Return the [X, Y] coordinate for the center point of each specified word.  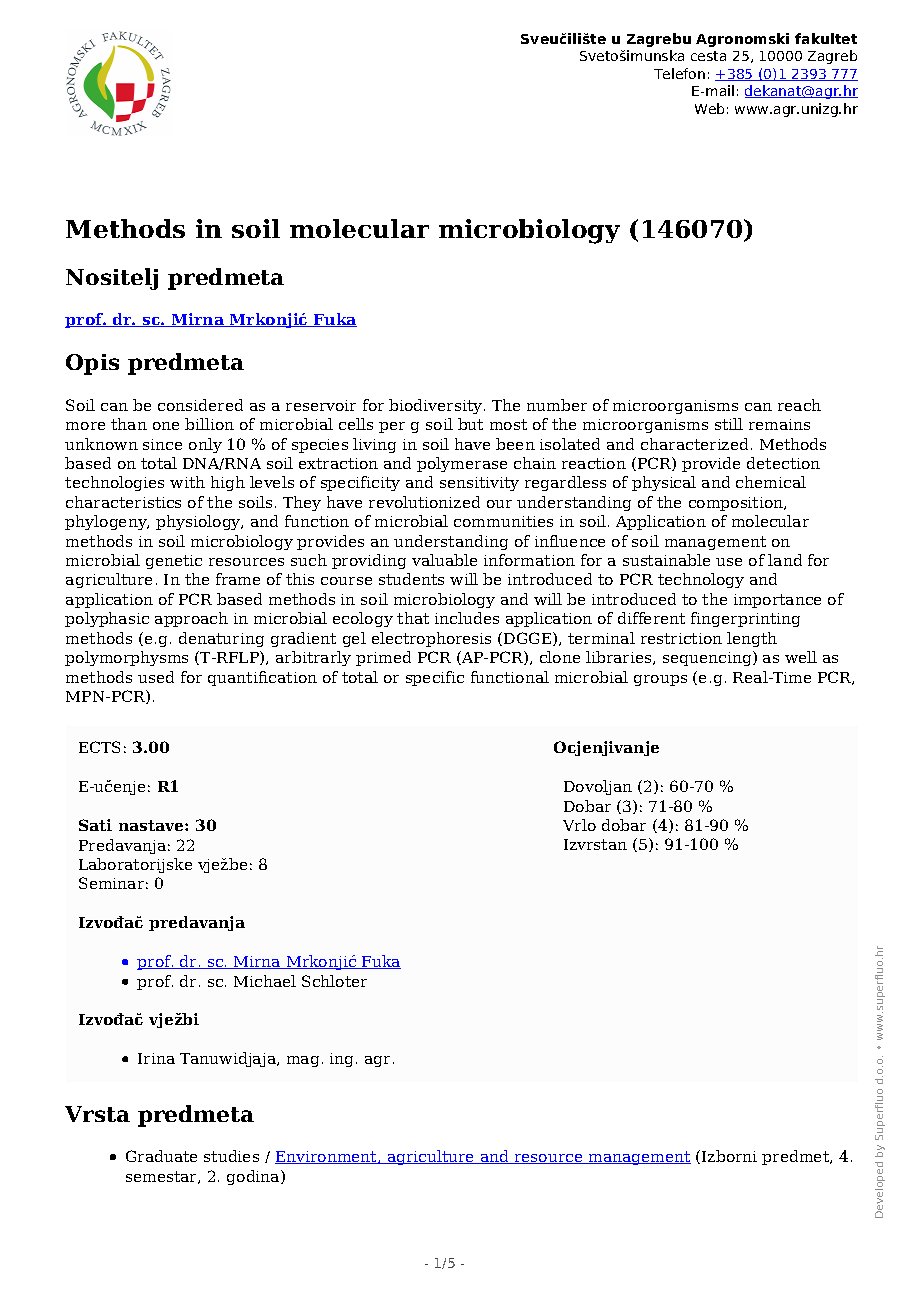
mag [303, 1061]
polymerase [462, 464]
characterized [694, 444]
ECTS [99, 747]
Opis [92, 364]
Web [709, 108]
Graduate [161, 1156]
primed [383, 658]
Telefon [679, 73]
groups [660, 680]
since [162, 444]
